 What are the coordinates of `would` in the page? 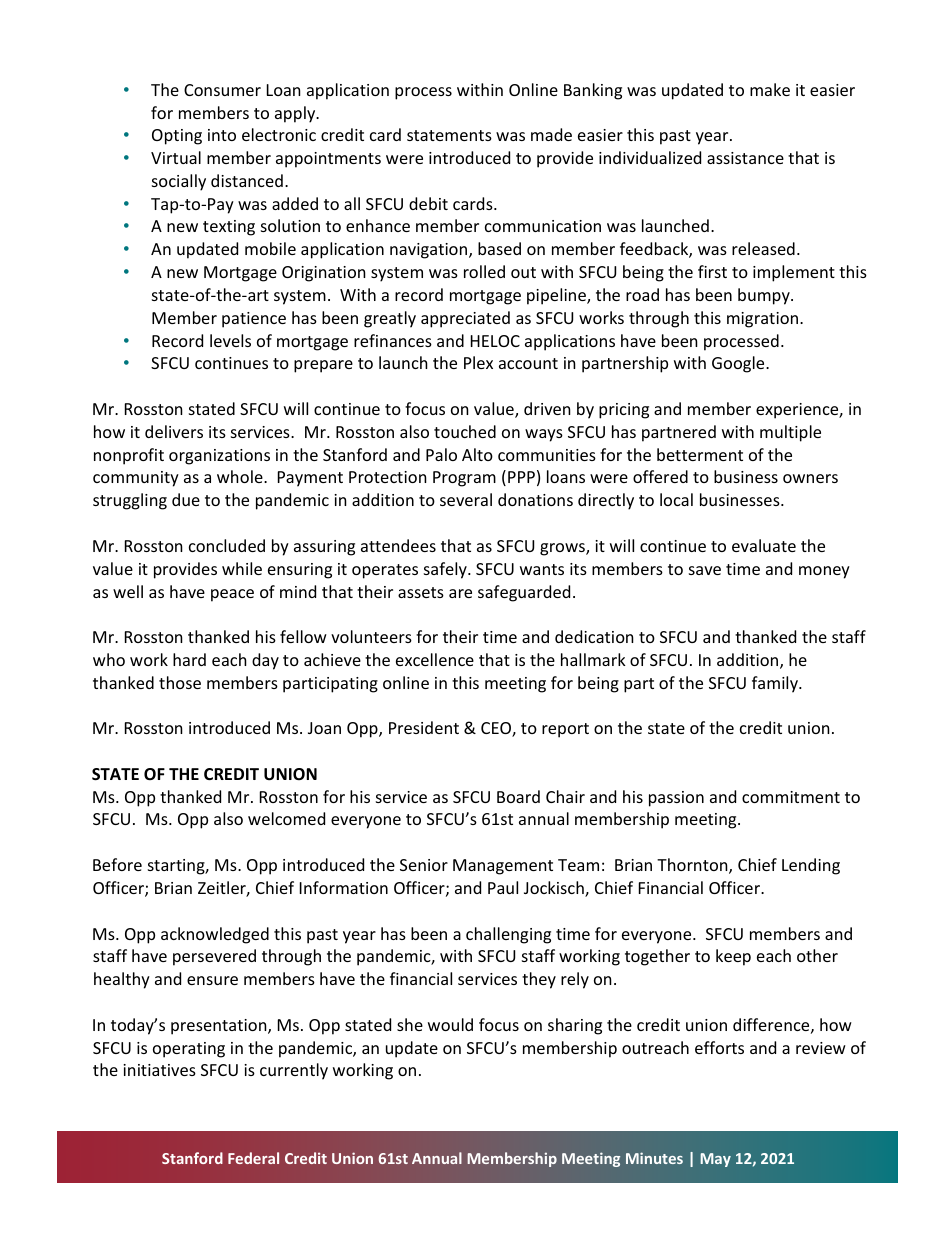 It's located at (450, 1024).
